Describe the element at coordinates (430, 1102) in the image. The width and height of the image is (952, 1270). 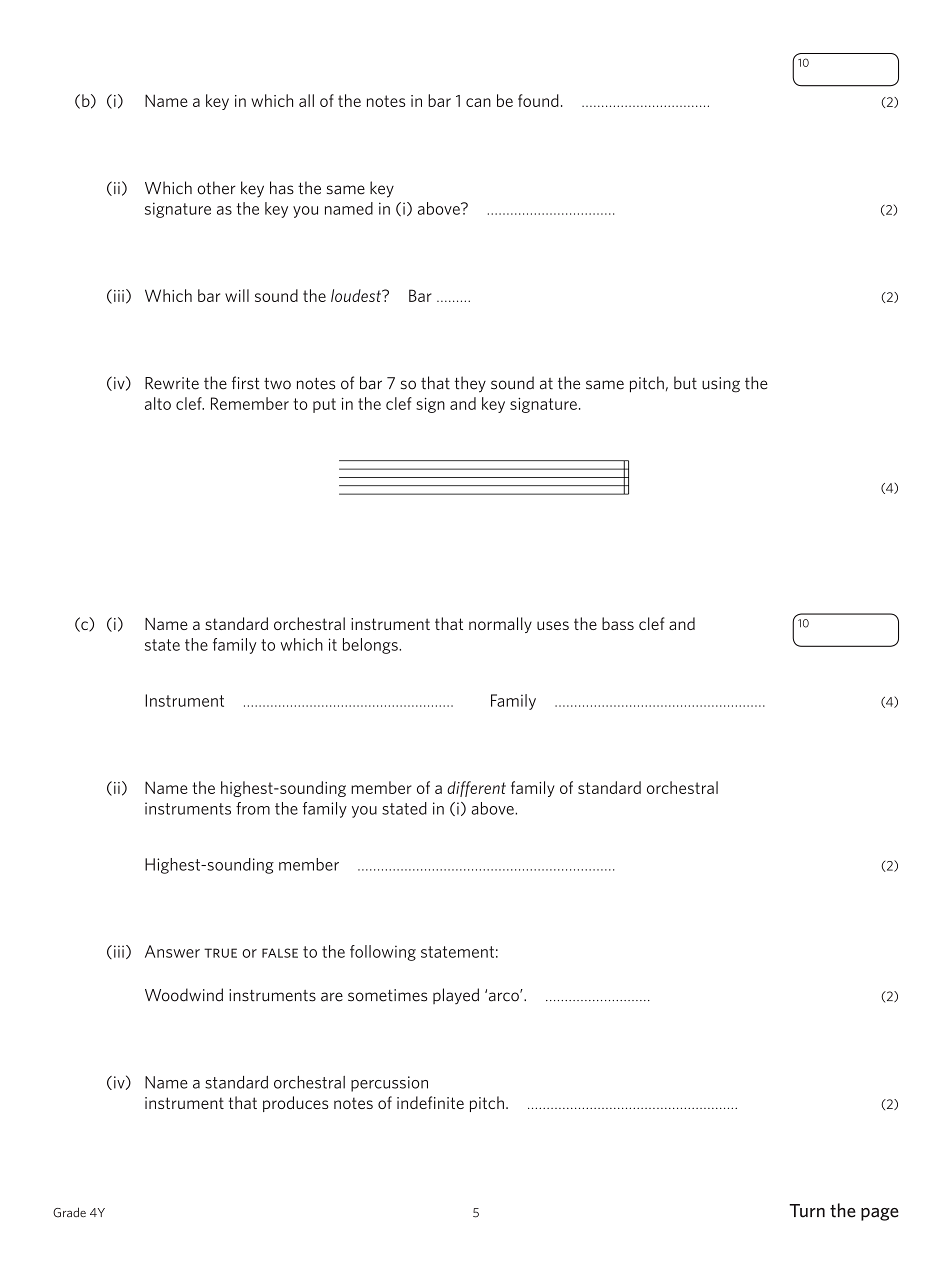
I see `indefinite` at that location.
